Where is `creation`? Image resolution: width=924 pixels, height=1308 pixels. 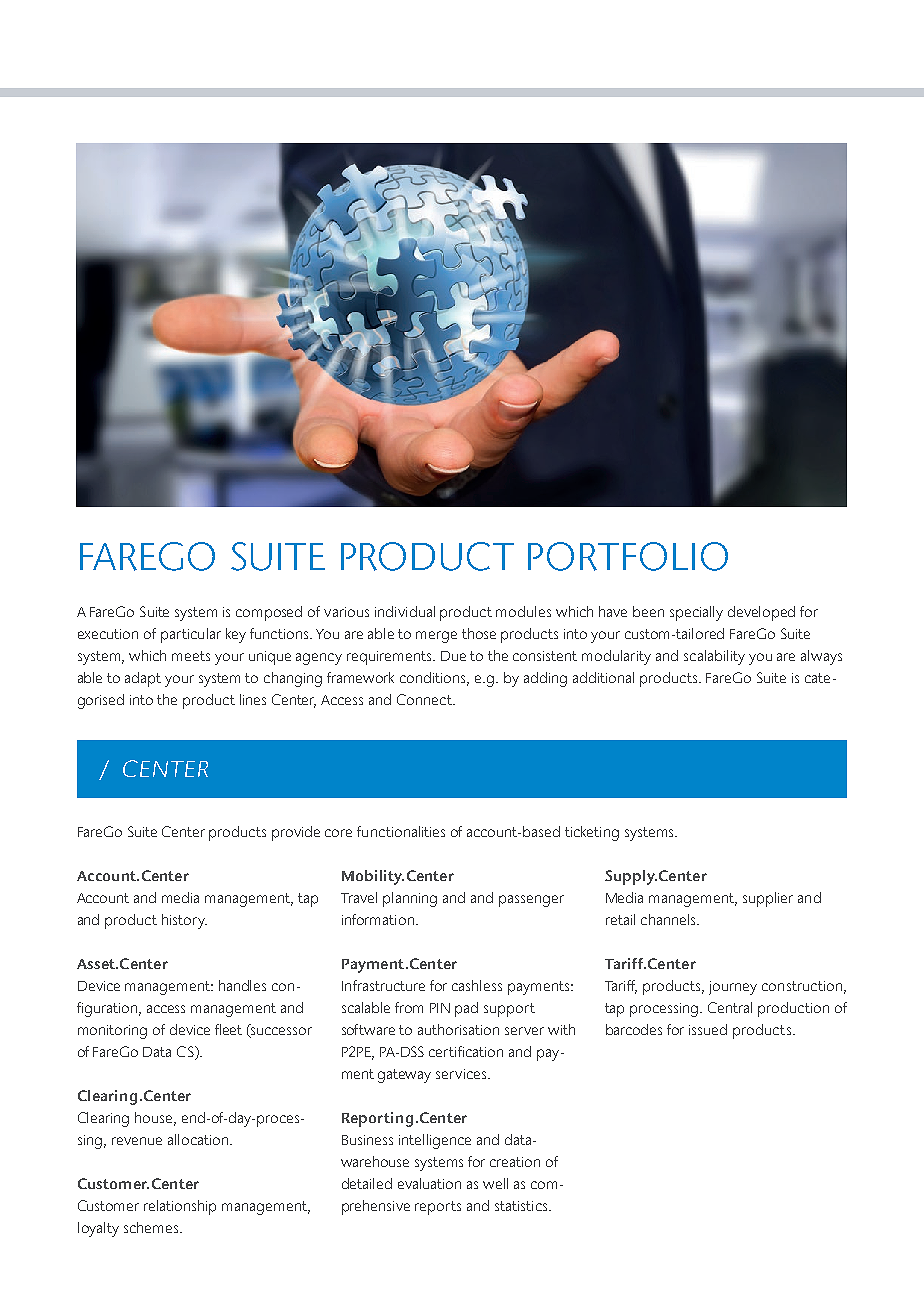
creation is located at coordinates (515, 1162).
